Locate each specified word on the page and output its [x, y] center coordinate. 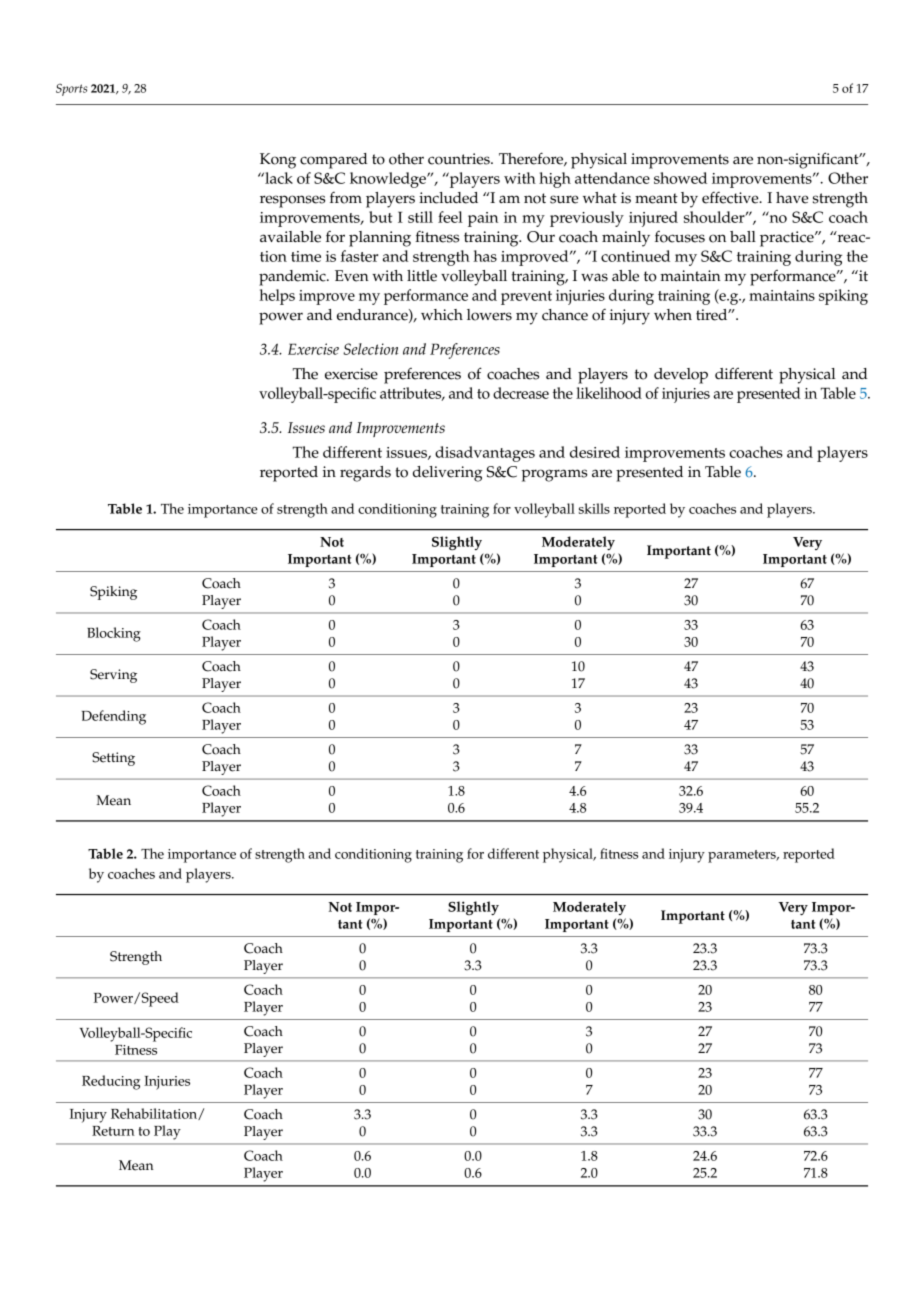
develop [681, 376]
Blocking [114, 634]
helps [277, 297]
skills [594, 508]
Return [113, 1131]
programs [555, 475]
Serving [113, 676]
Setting [113, 759]
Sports [71, 89]
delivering [448, 474]
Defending [114, 717]
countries [460, 159]
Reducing [111, 1082]
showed [680, 178]
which [442, 315]
